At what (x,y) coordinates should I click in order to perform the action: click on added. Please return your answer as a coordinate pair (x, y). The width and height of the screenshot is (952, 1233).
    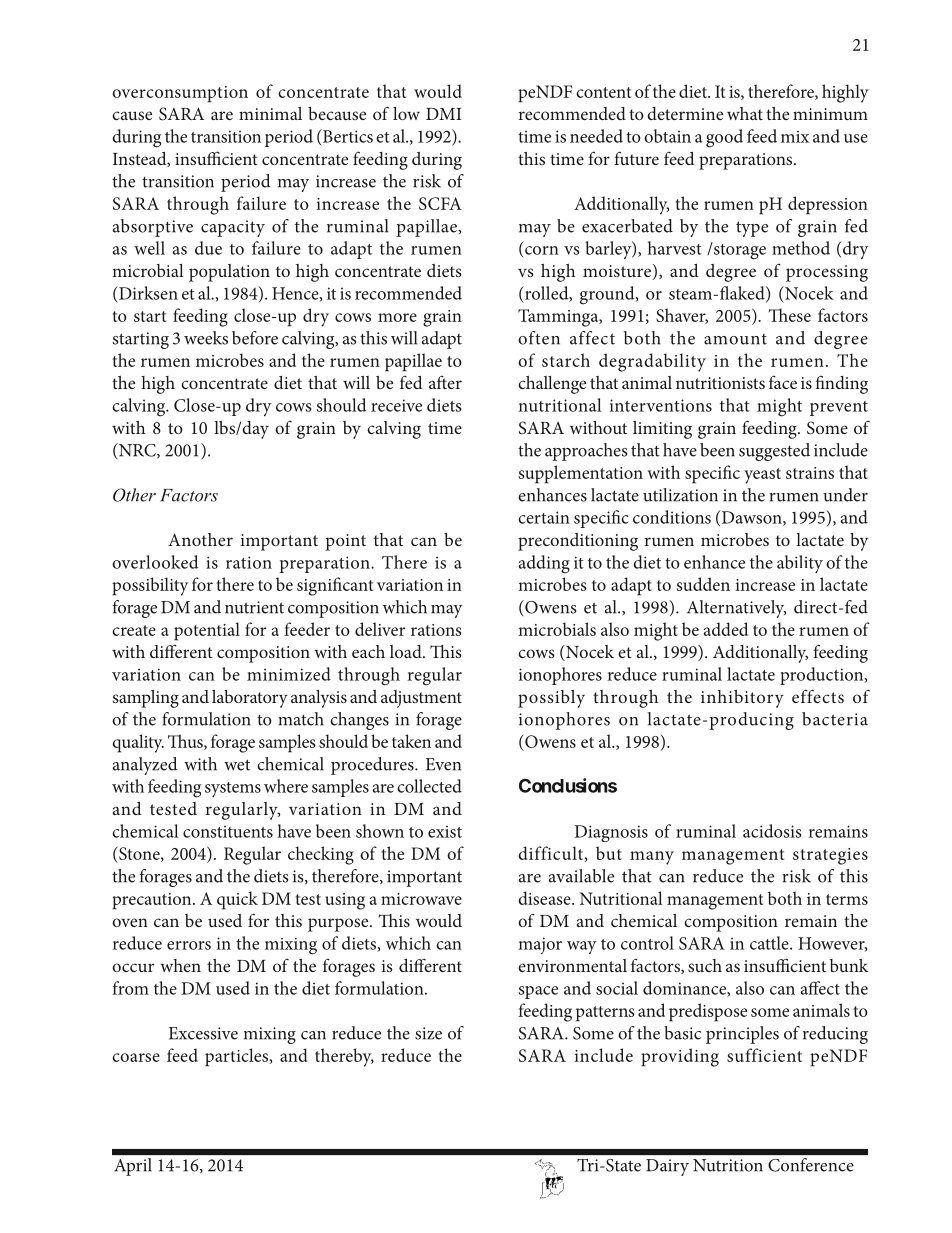
    Looking at the image, I should click on (726, 629).
